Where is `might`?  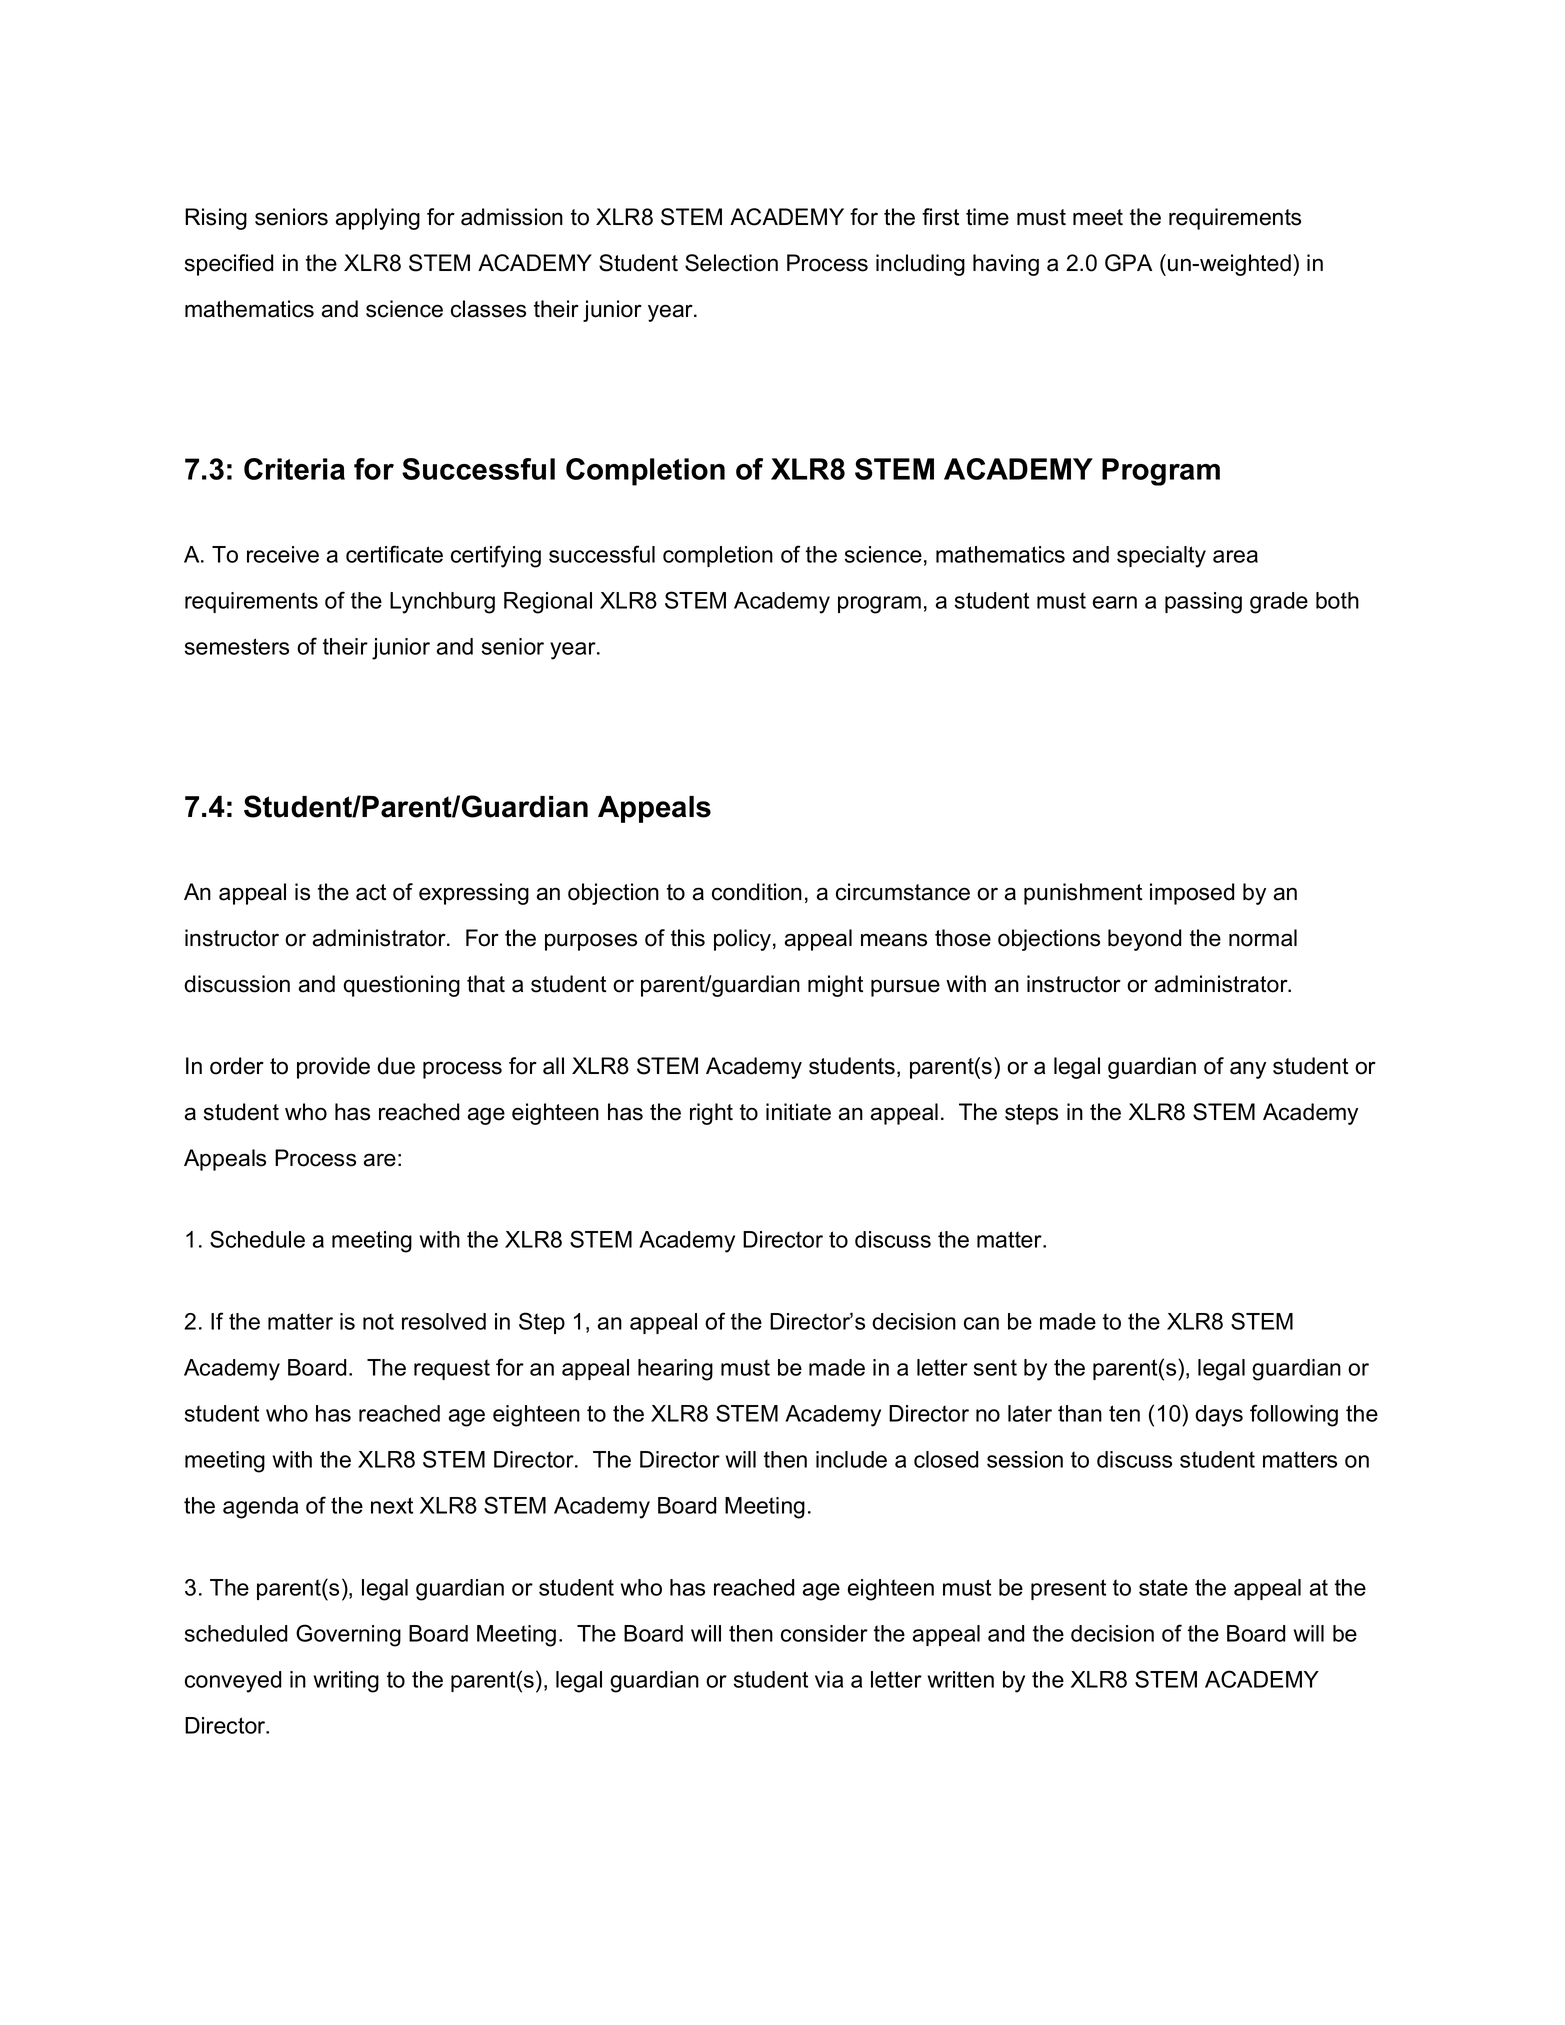 might is located at coordinates (835, 986).
